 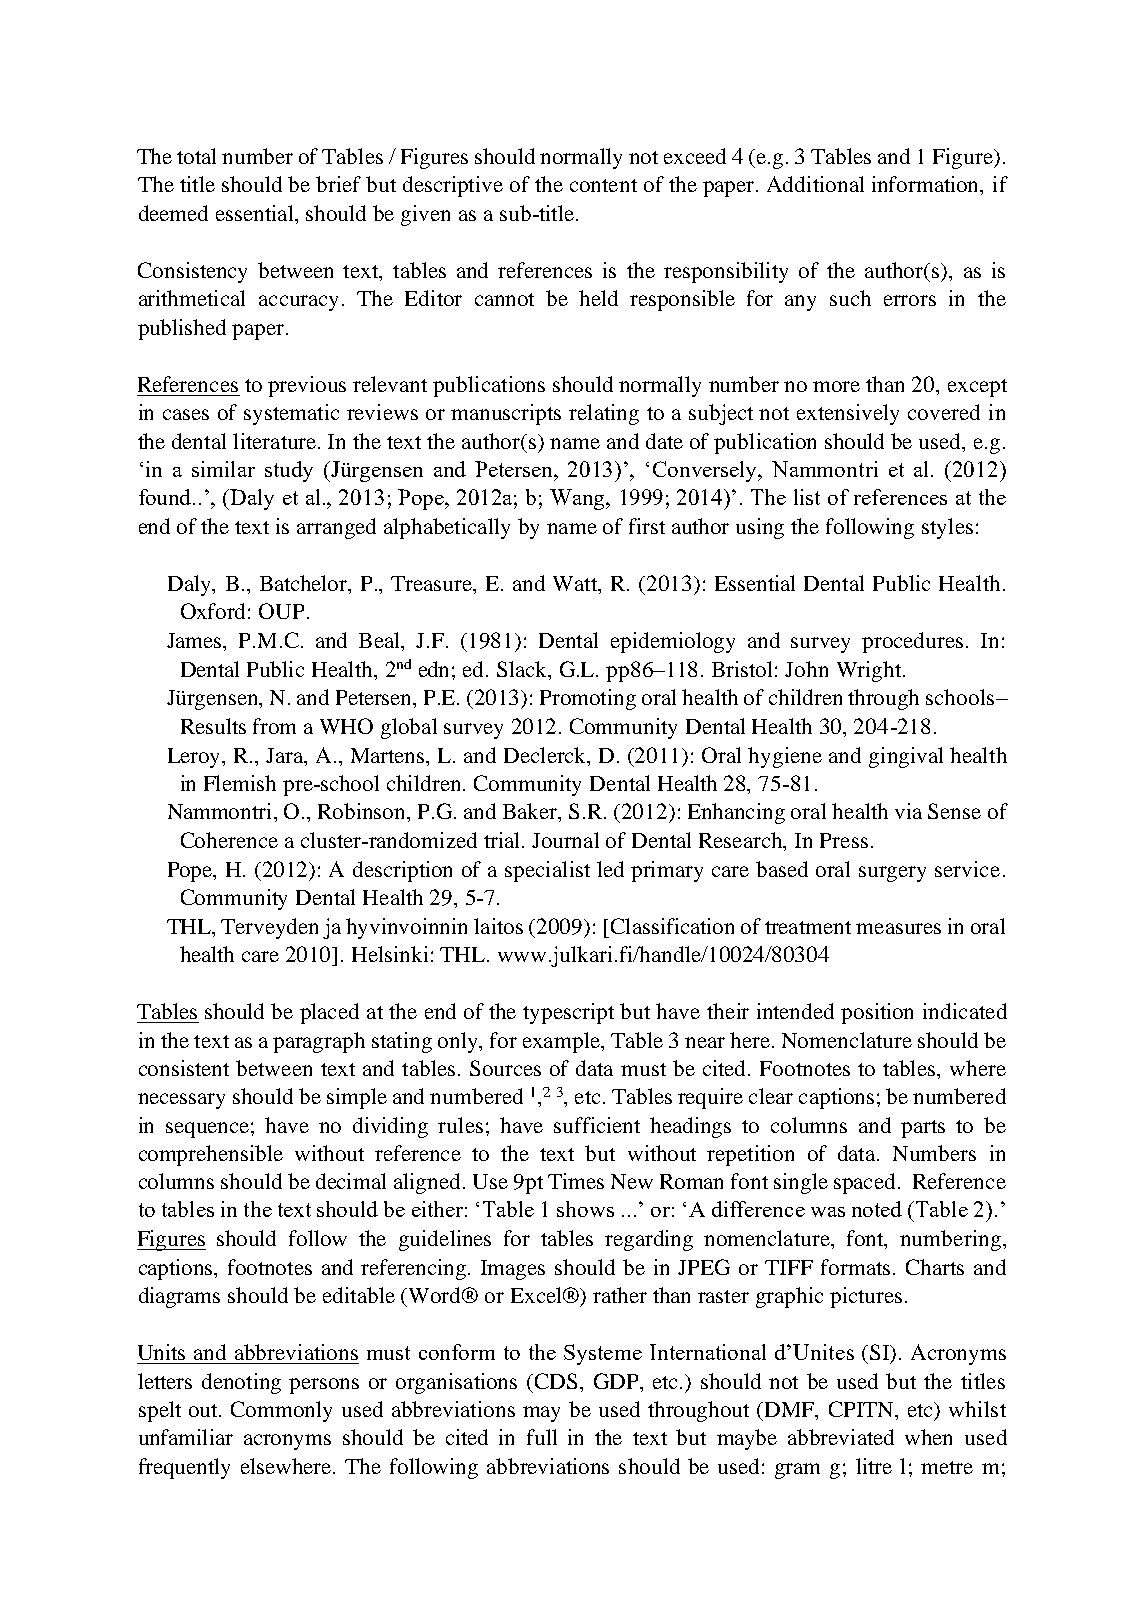 What do you see at coordinates (565, 840) in the screenshot?
I see `Journal` at bounding box center [565, 840].
